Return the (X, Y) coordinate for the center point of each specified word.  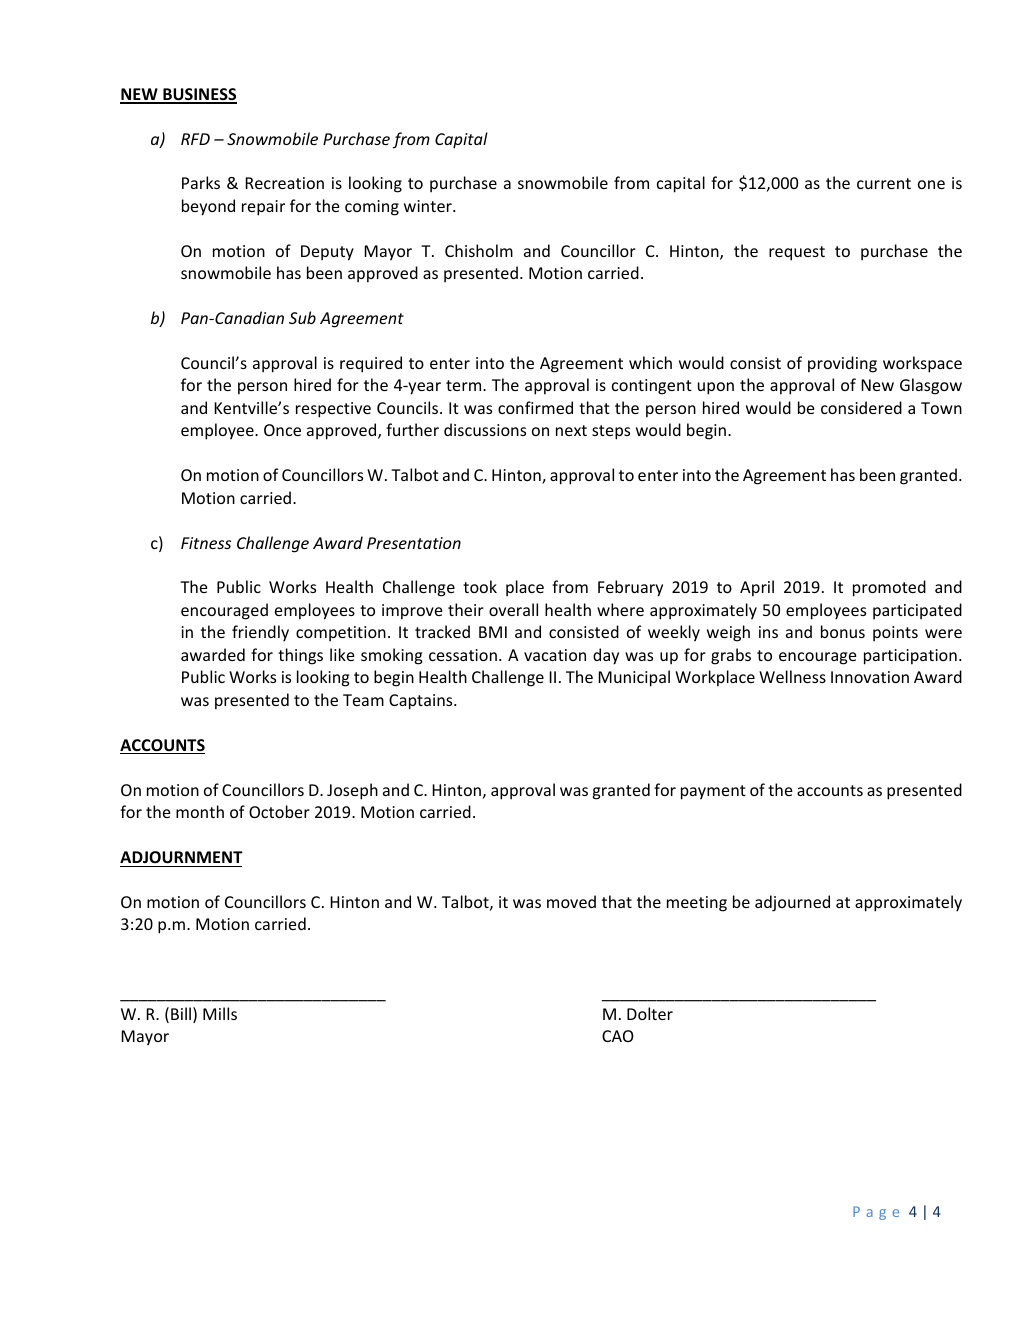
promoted (889, 588)
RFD (195, 139)
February (630, 588)
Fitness (206, 543)
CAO (618, 1036)
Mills (220, 1013)
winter (429, 206)
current (884, 183)
